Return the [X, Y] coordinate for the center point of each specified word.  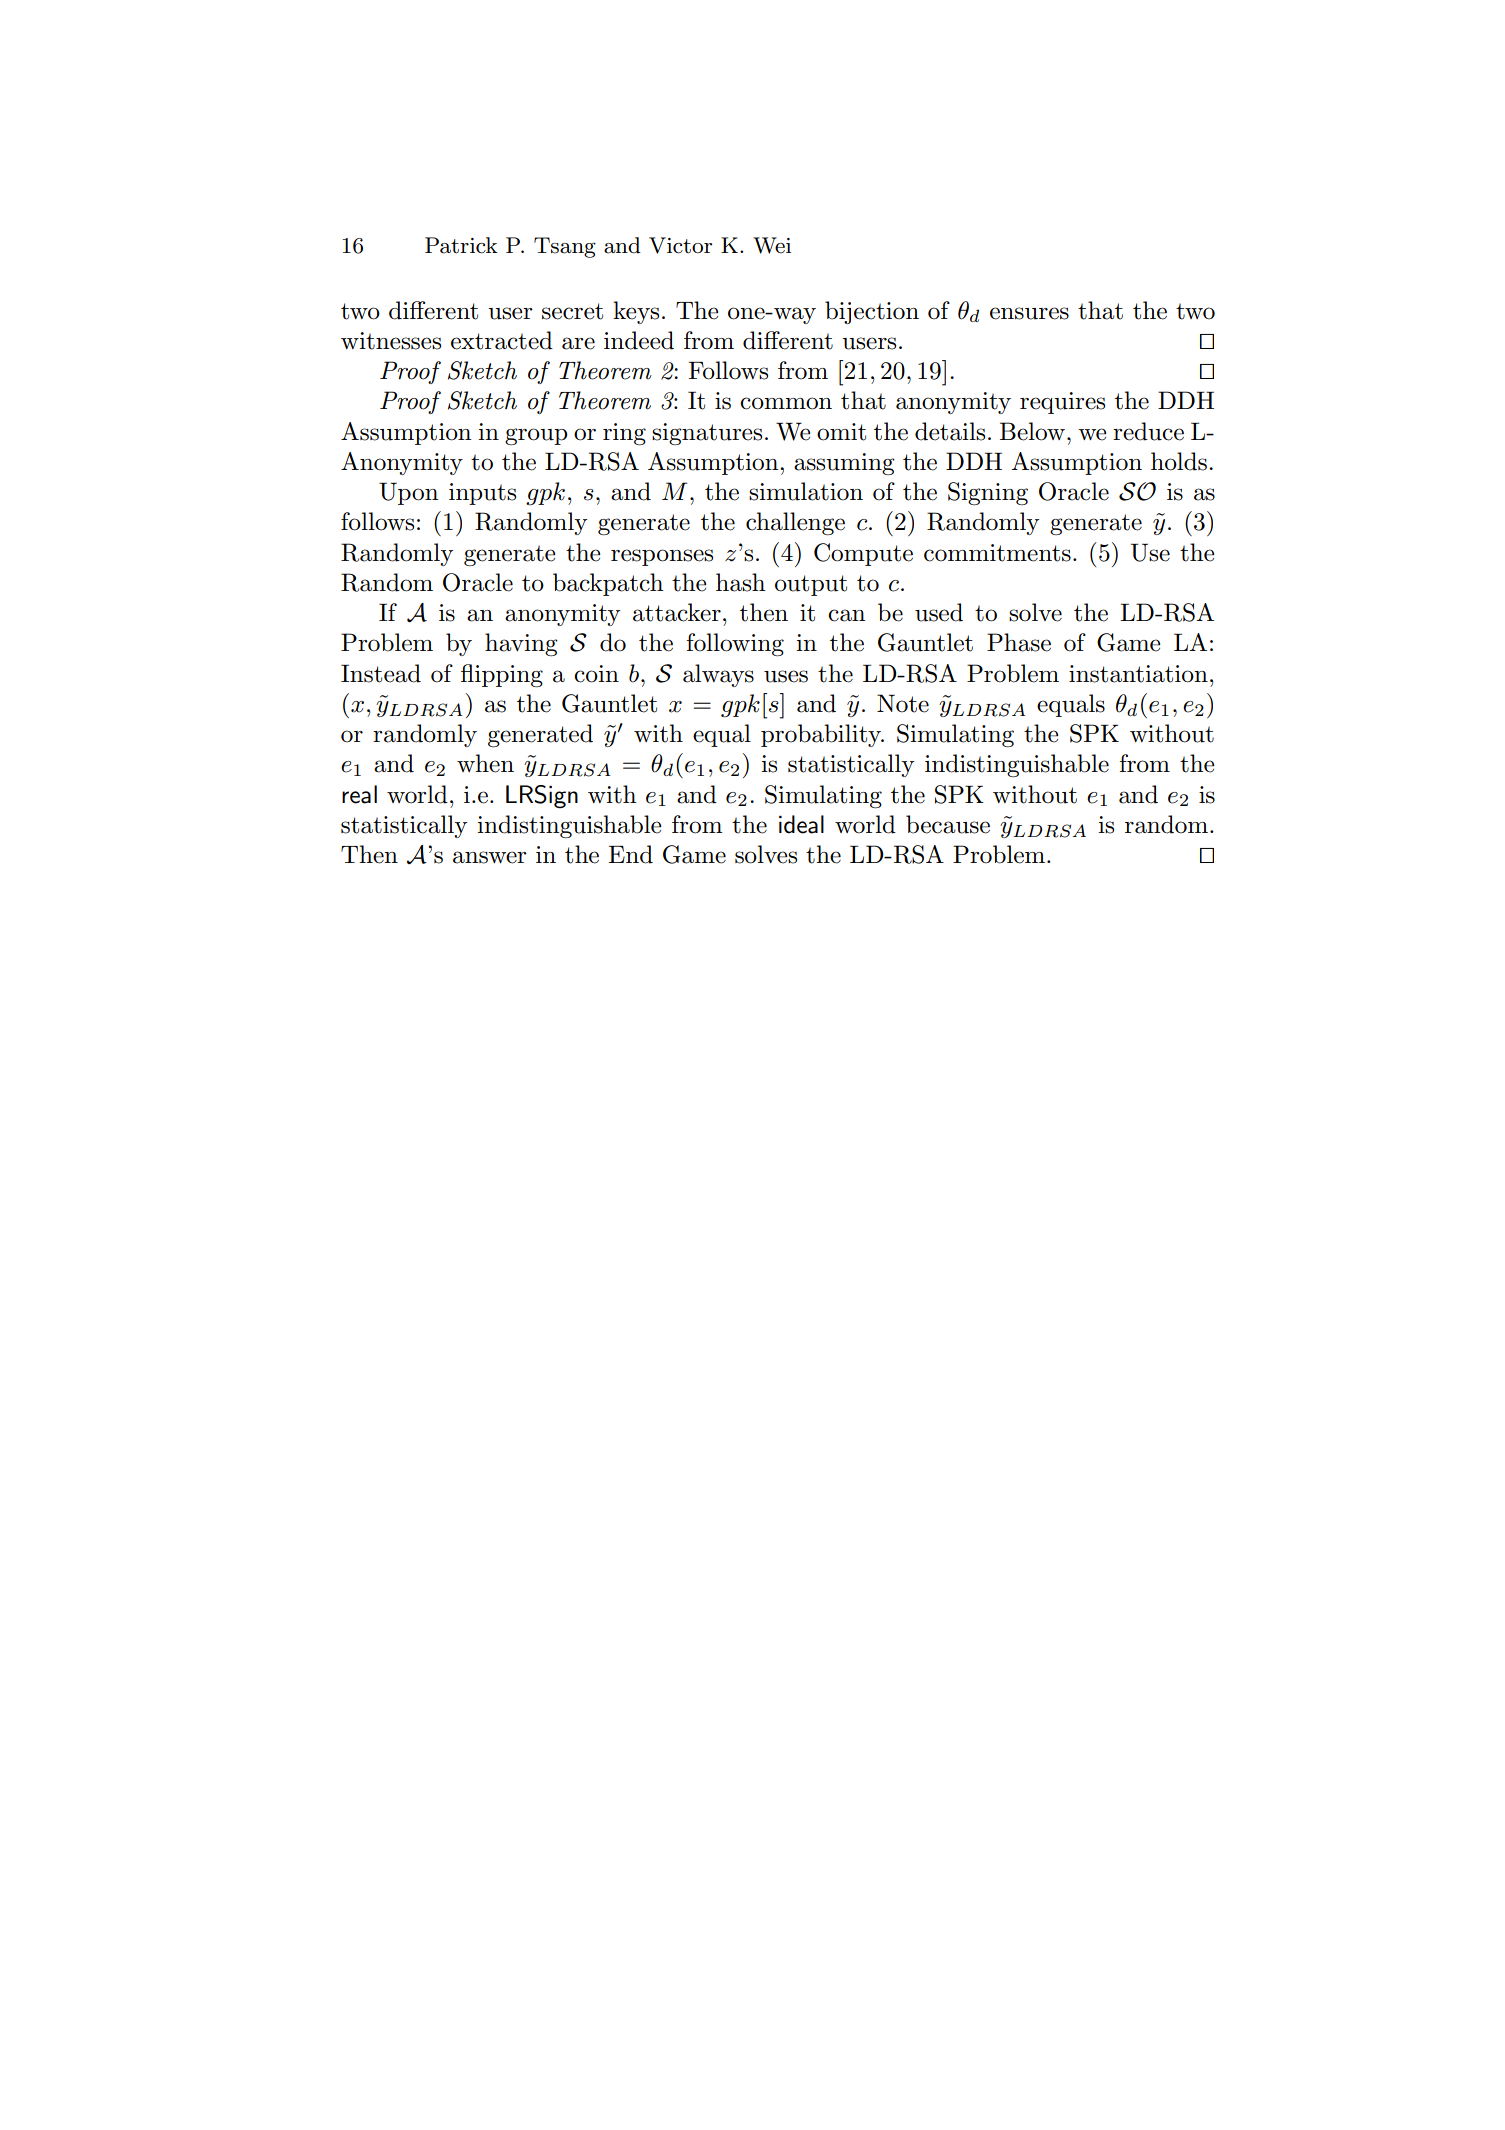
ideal [801, 824]
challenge [795, 523]
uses [786, 676]
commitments [997, 553]
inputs [482, 494]
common [786, 403]
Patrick [461, 245]
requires [1062, 403]
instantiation [1138, 674]
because [948, 824]
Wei [772, 245]
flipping [502, 675]
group [536, 436]
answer [490, 857]
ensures [1029, 313]
